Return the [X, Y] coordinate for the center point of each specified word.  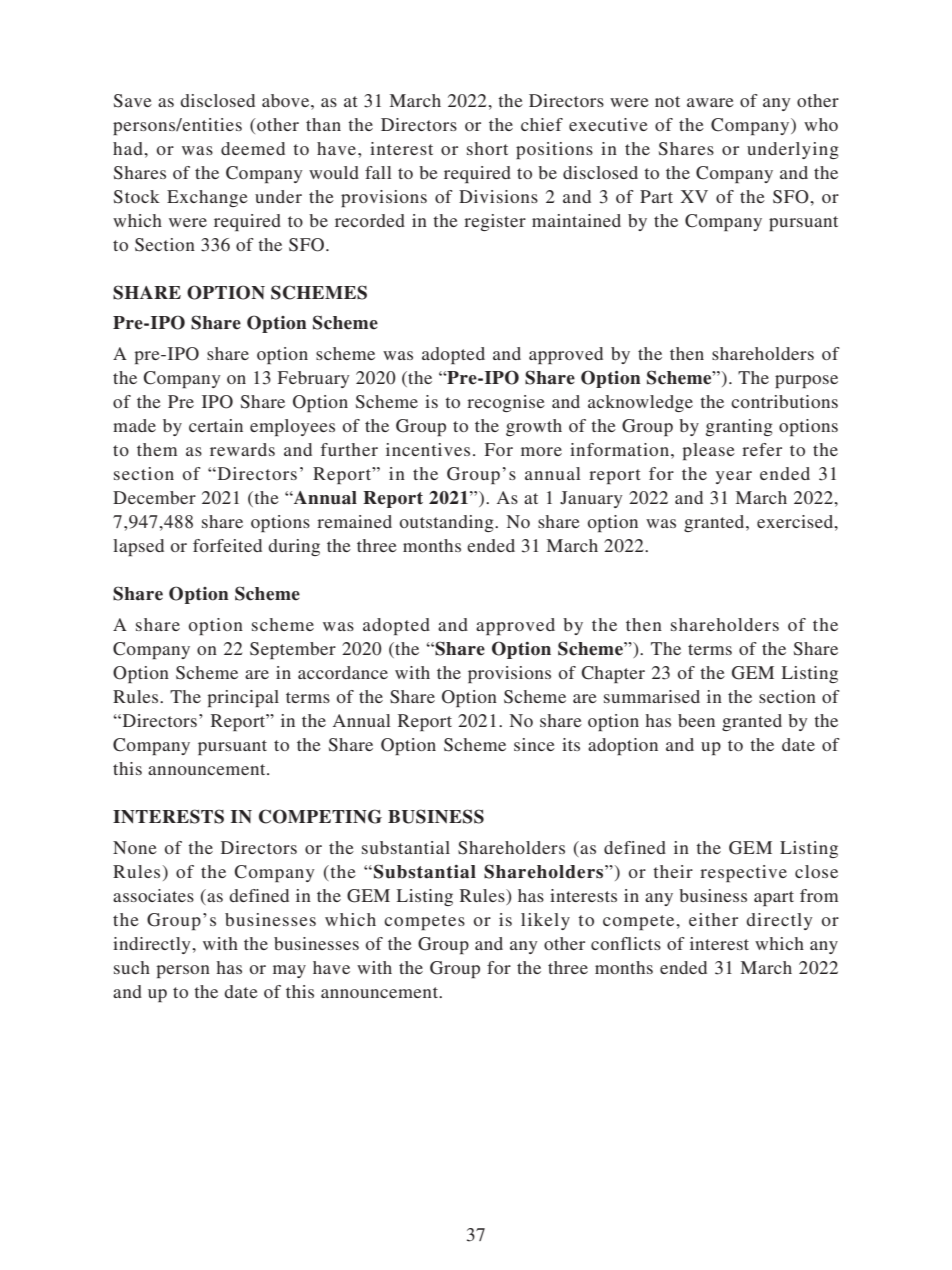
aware [710, 102]
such [132, 967]
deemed [253, 148]
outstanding [448, 523]
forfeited [227, 545]
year [734, 477]
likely [545, 921]
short [487, 148]
